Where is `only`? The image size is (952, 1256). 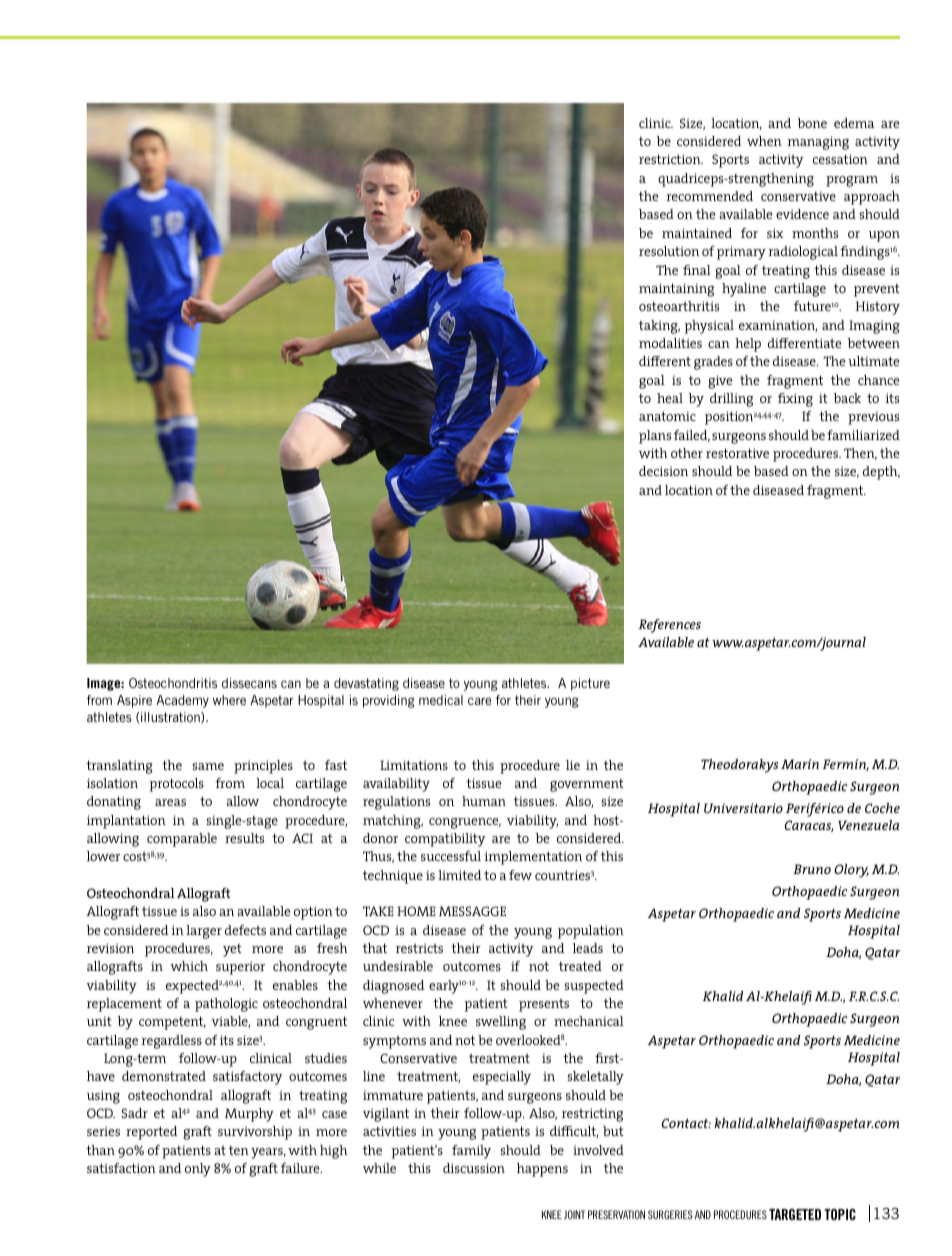
only is located at coordinates (198, 1170).
